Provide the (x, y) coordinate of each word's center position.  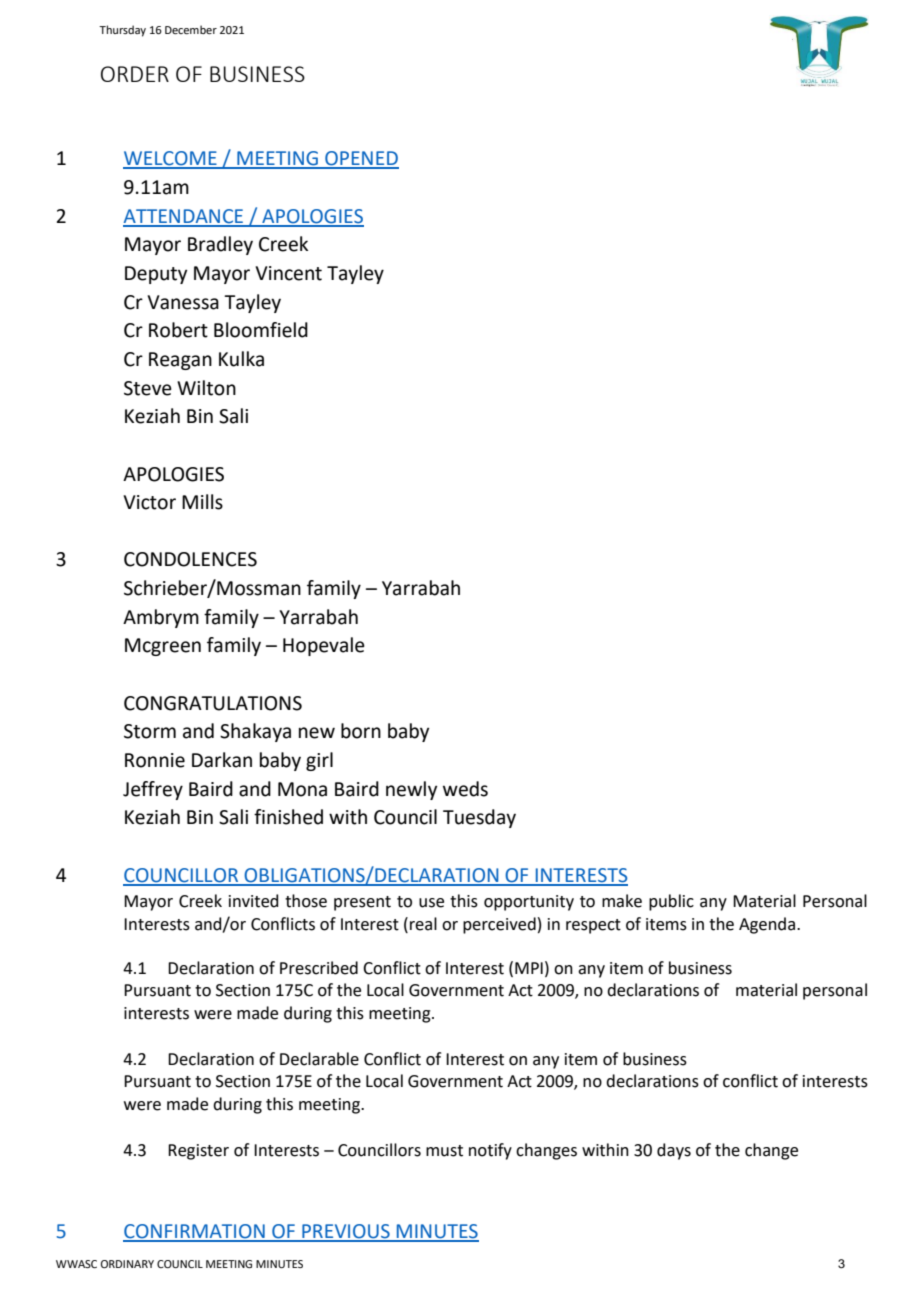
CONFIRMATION (195, 1232)
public (671, 902)
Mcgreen (163, 647)
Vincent (288, 273)
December (191, 29)
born (361, 731)
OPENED (361, 159)
